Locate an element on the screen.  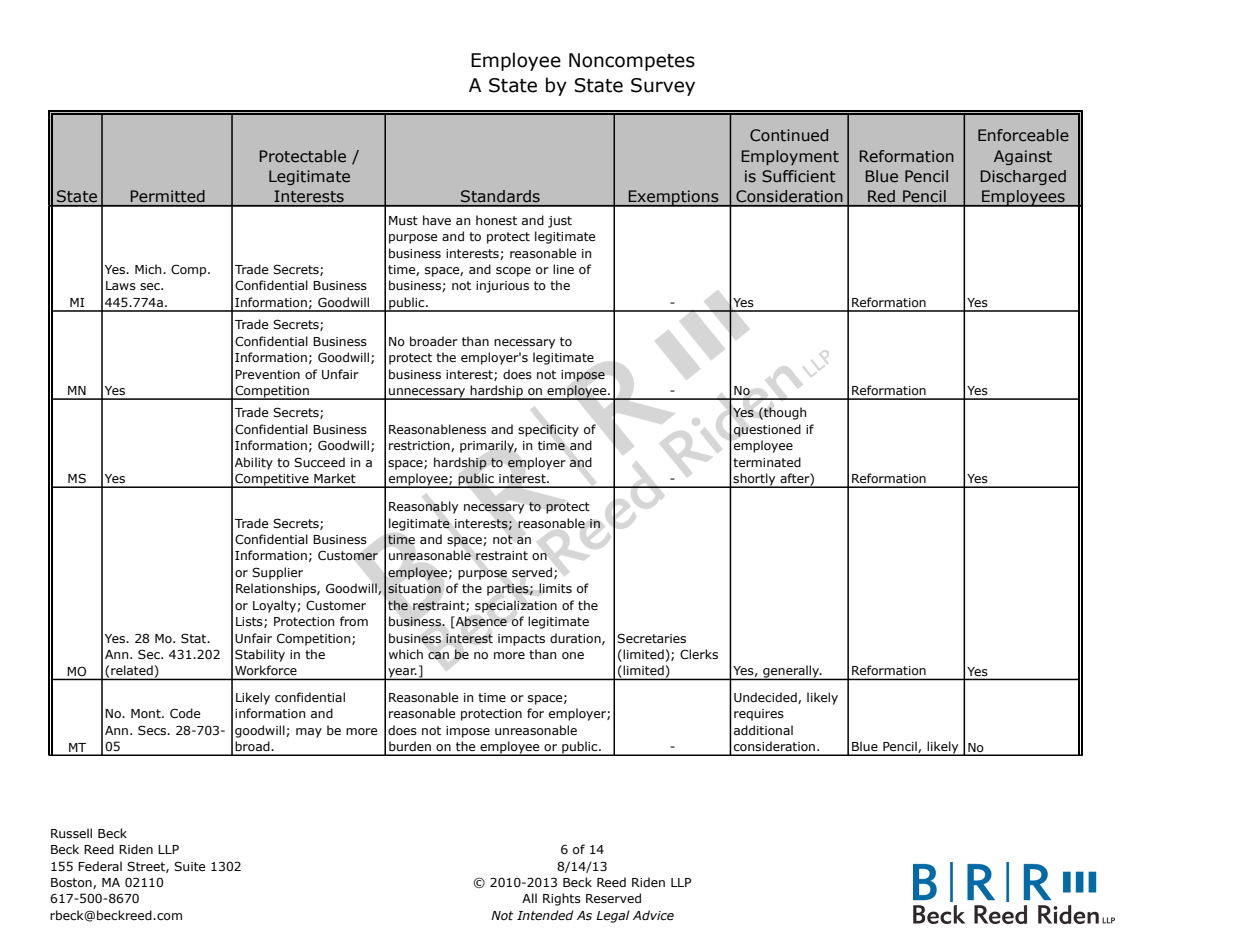
Undecided is located at coordinates (766, 698).
